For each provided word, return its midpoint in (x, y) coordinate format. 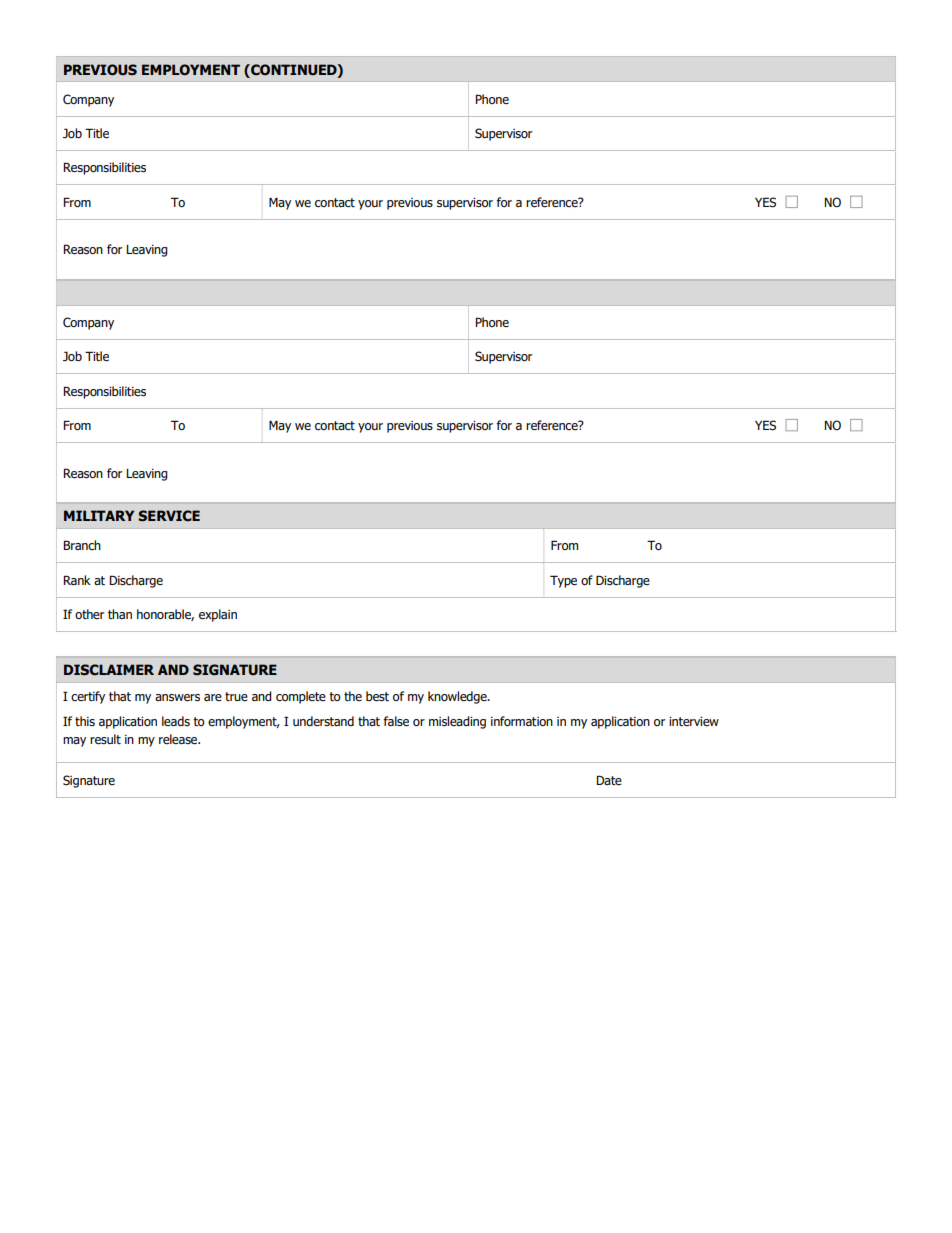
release (179, 739)
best (377, 696)
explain (218, 615)
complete (301, 697)
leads (176, 721)
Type (563, 581)
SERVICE (169, 516)
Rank (77, 580)
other (89, 614)
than (120, 614)
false (396, 721)
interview (694, 721)
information (522, 721)
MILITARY (99, 515)
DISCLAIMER (109, 670)
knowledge (458, 697)
